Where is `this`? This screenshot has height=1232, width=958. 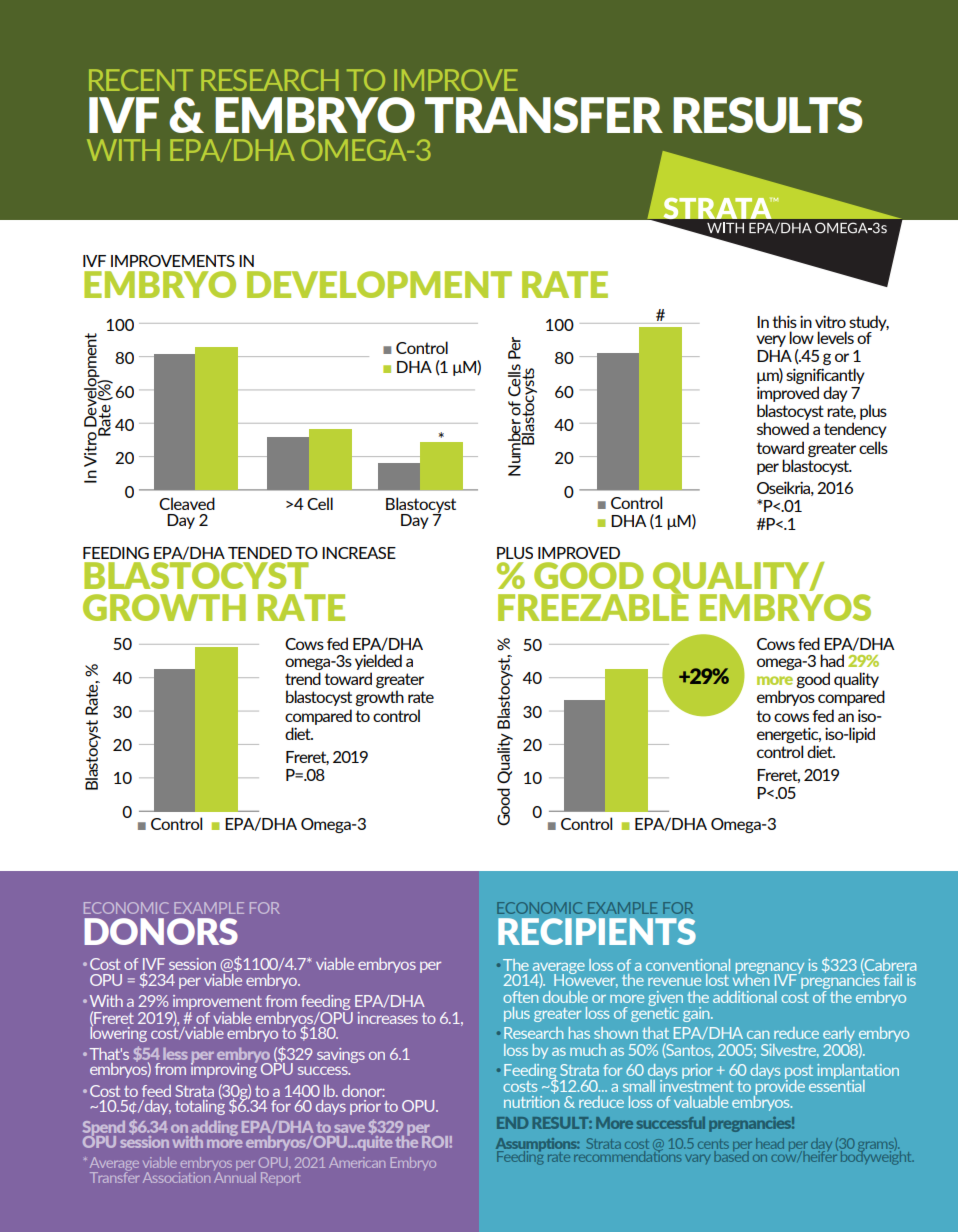 this is located at coordinates (784, 321).
